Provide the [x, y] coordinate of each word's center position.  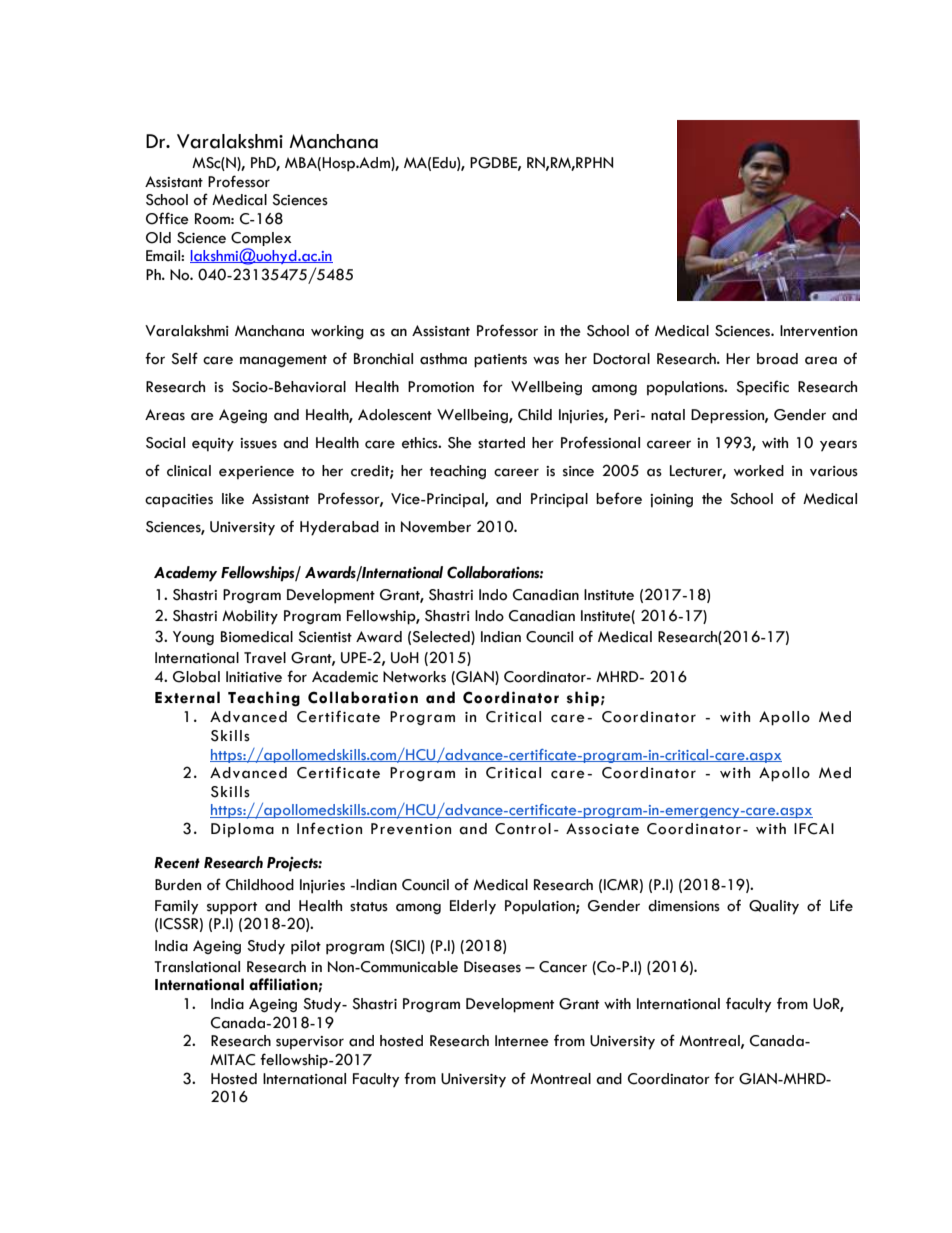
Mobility [250, 617]
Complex [261, 239]
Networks [414, 677]
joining [671, 501]
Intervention [818, 331]
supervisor [310, 1043]
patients [500, 361]
